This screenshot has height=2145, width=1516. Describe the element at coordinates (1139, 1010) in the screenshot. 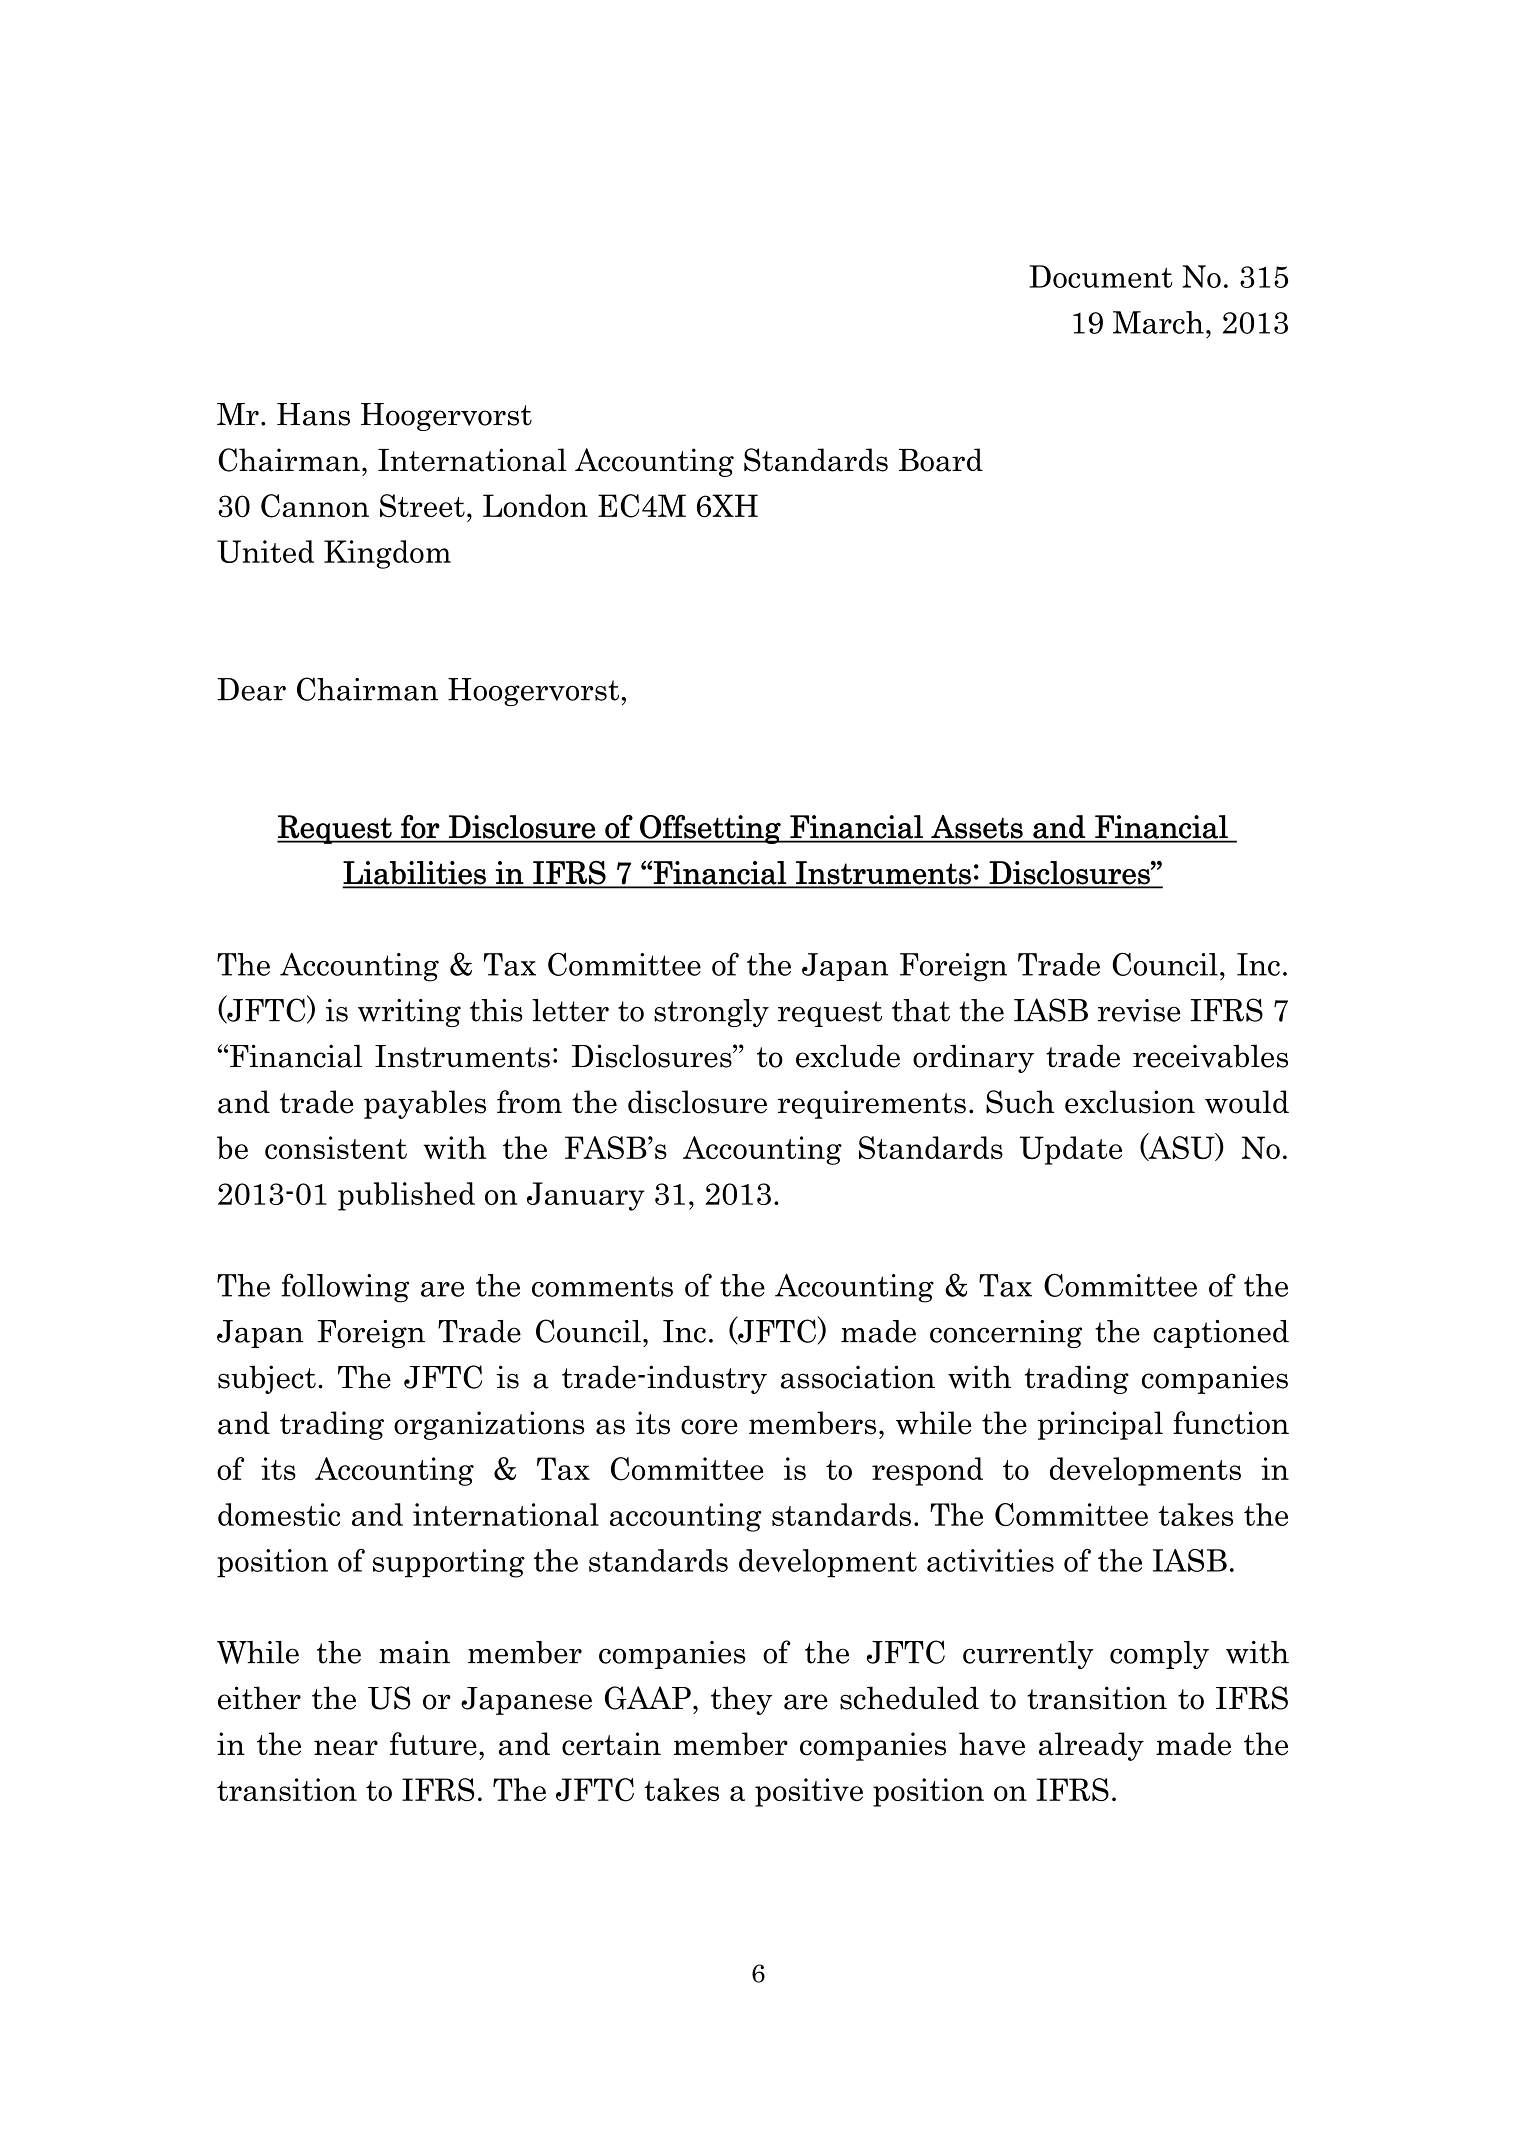

I see `revise` at that location.
